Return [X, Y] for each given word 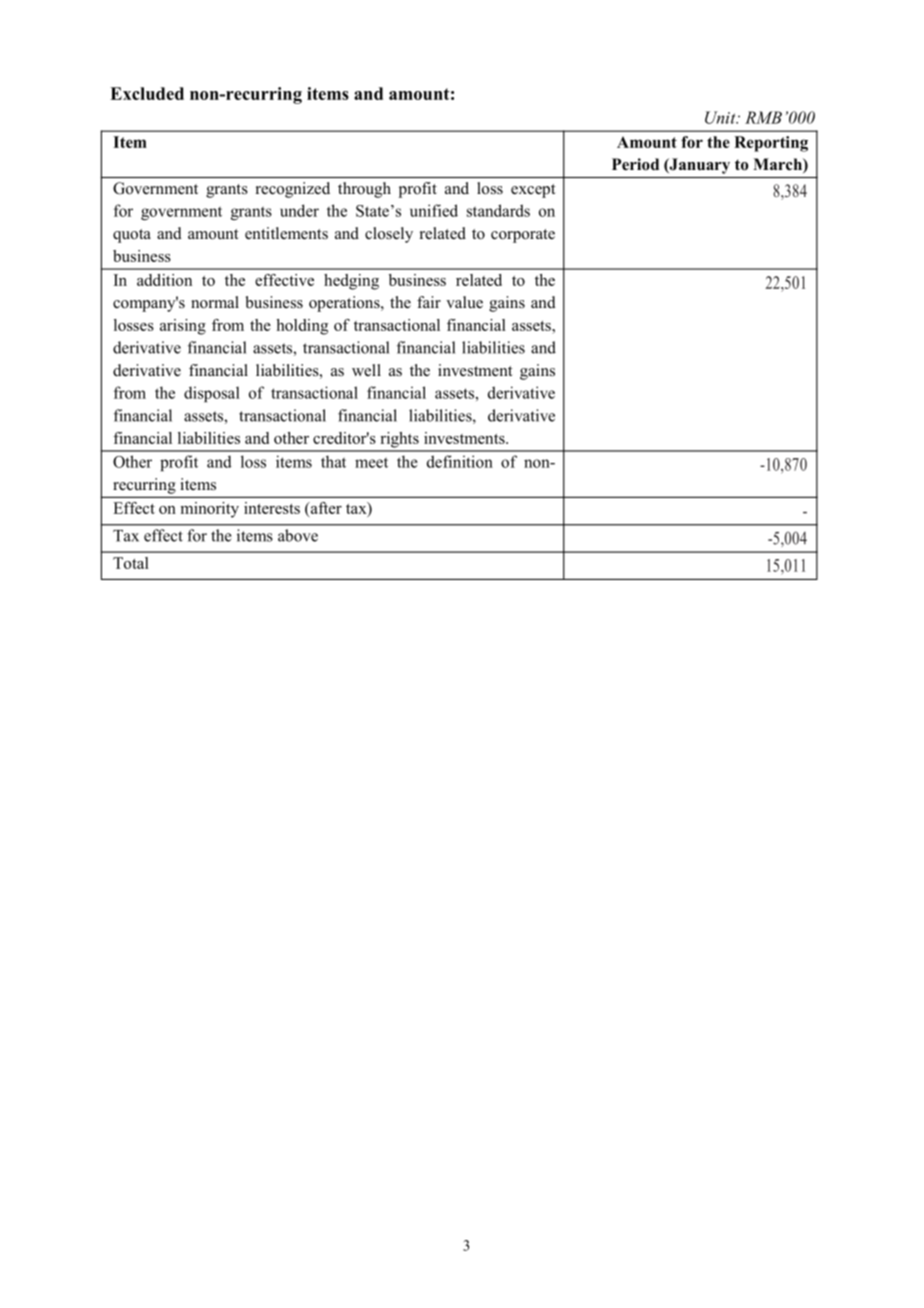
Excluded [147, 93]
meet [371, 463]
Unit [721, 117]
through [364, 190]
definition [460, 461]
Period [635, 164]
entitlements [286, 233]
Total [131, 563]
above [298, 535]
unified [434, 210]
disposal [212, 394]
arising [183, 327]
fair [429, 302]
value [464, 302]
